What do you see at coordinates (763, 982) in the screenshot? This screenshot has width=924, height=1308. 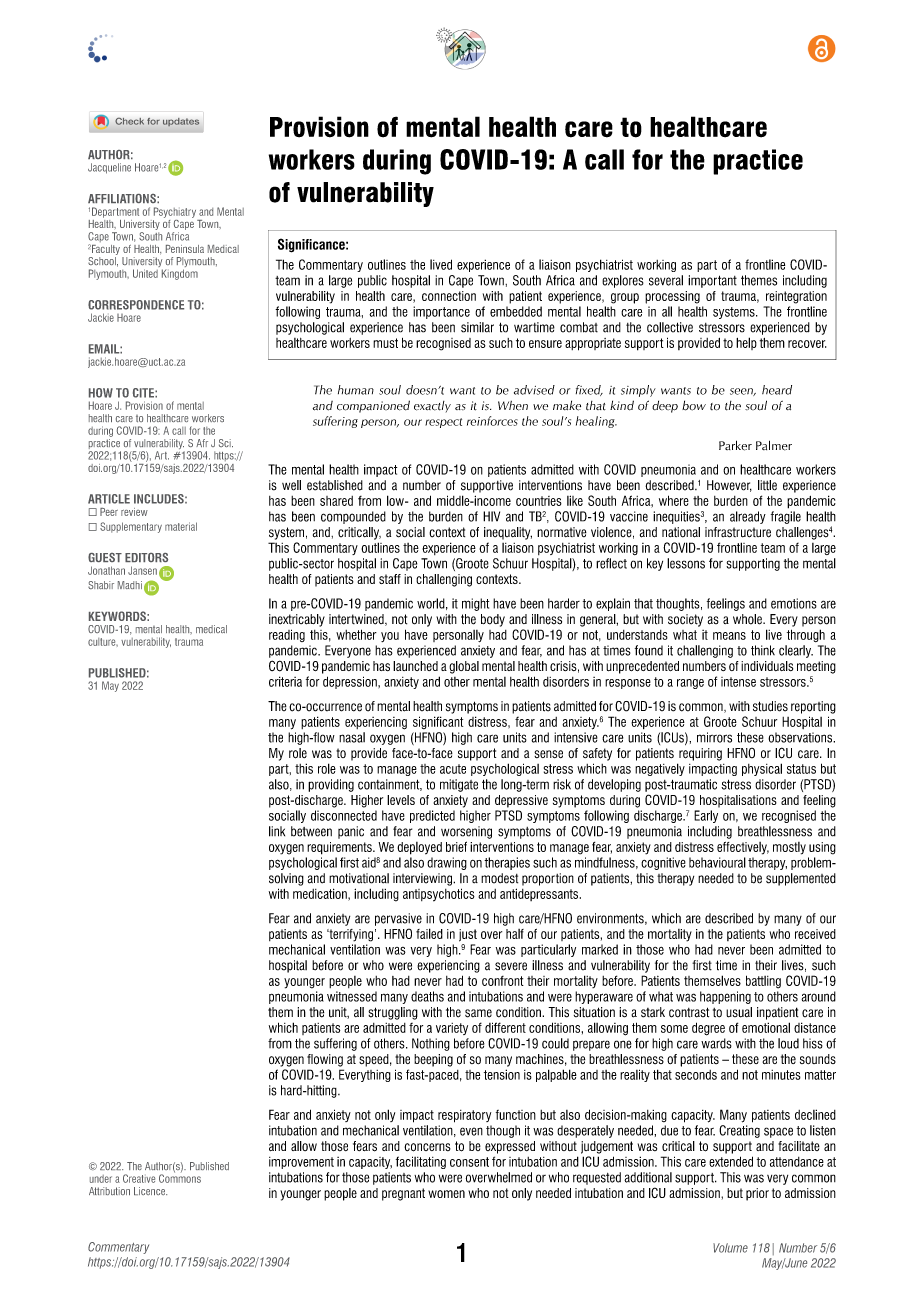 I see `battling` at bounding box center [763, 982].
